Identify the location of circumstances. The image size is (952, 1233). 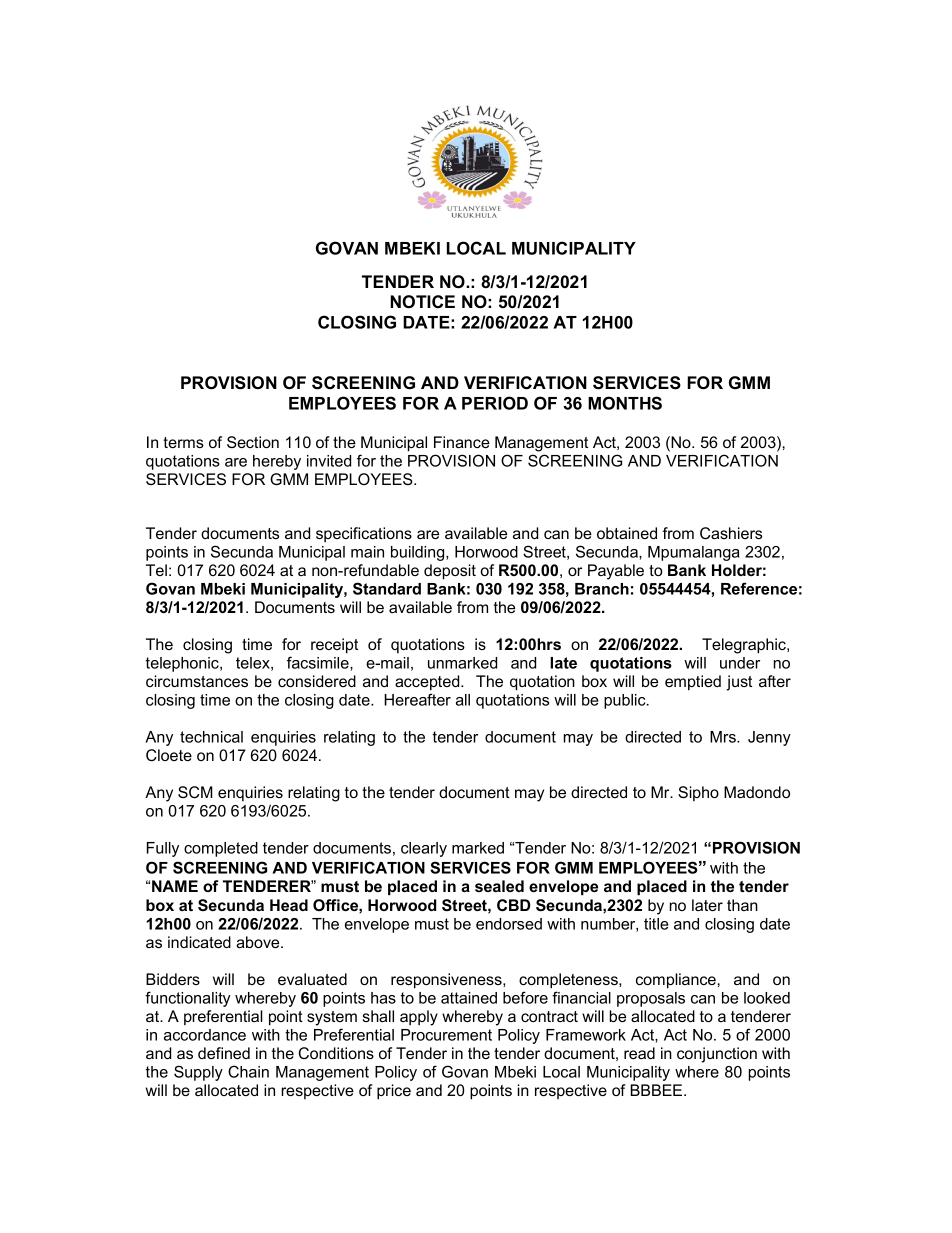
(197, 681).
